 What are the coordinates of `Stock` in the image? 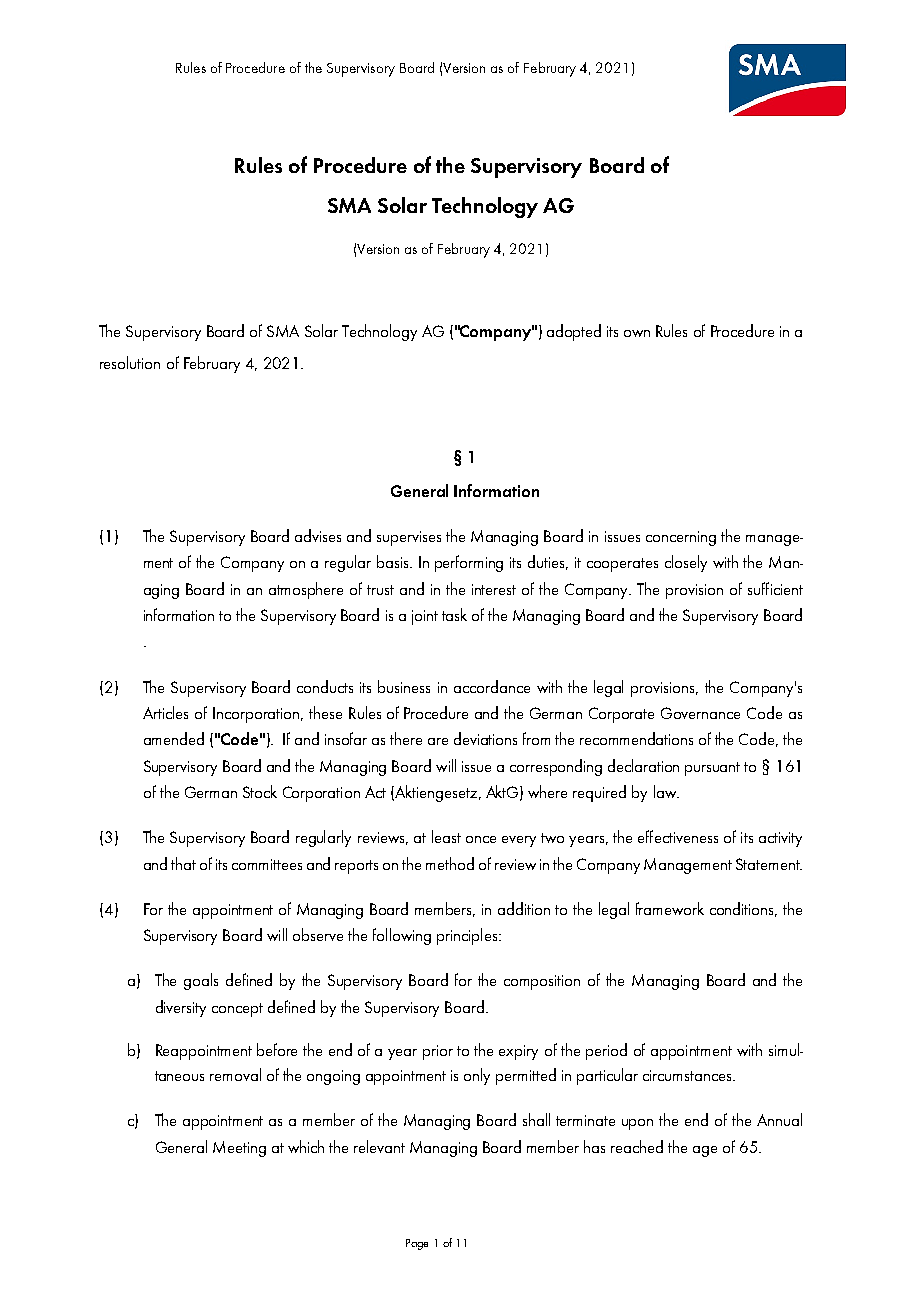 It's located at (260, 791).
